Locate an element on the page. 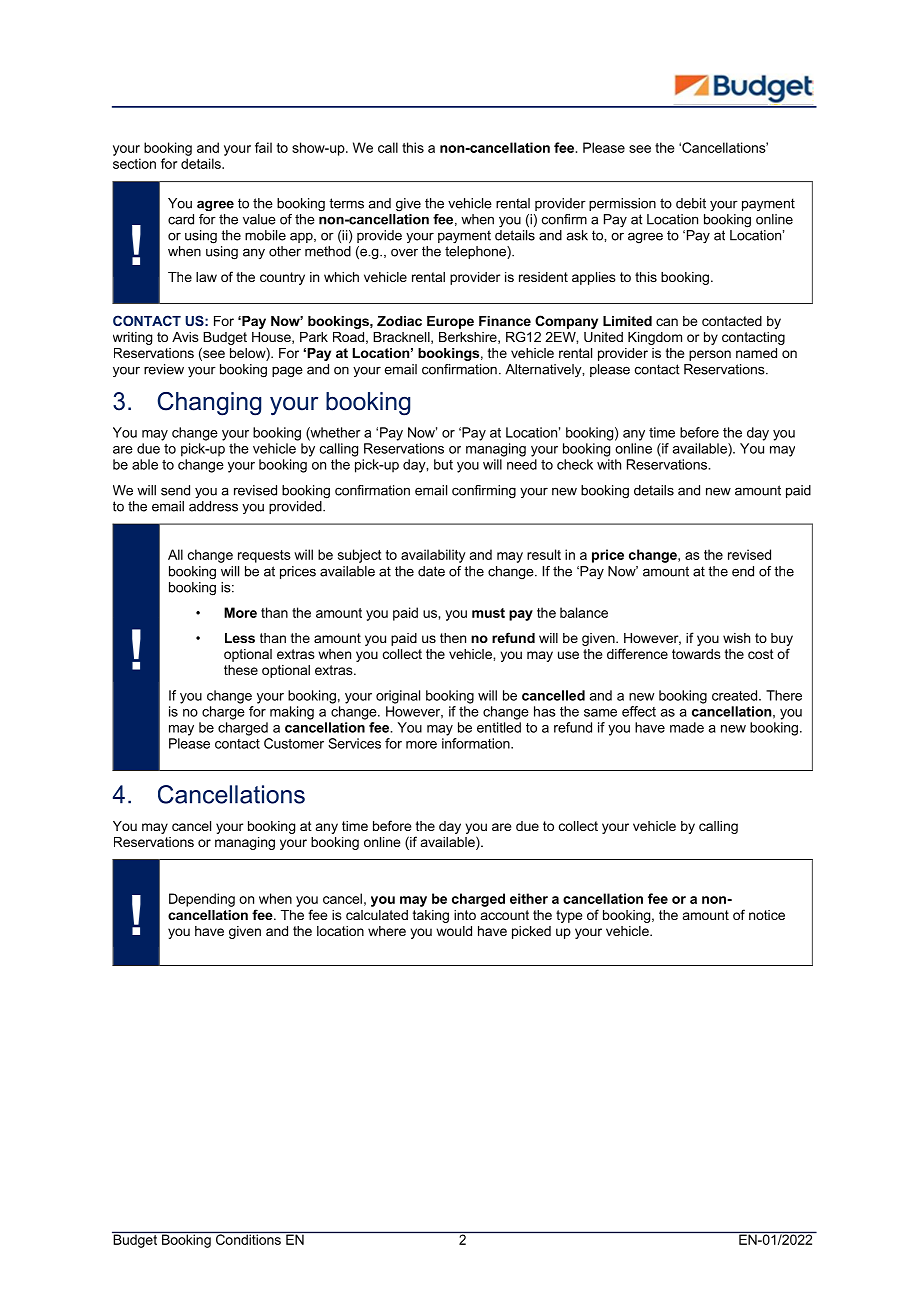 The image size is (924, 1308). notice is located at coordinates (767, 915).
